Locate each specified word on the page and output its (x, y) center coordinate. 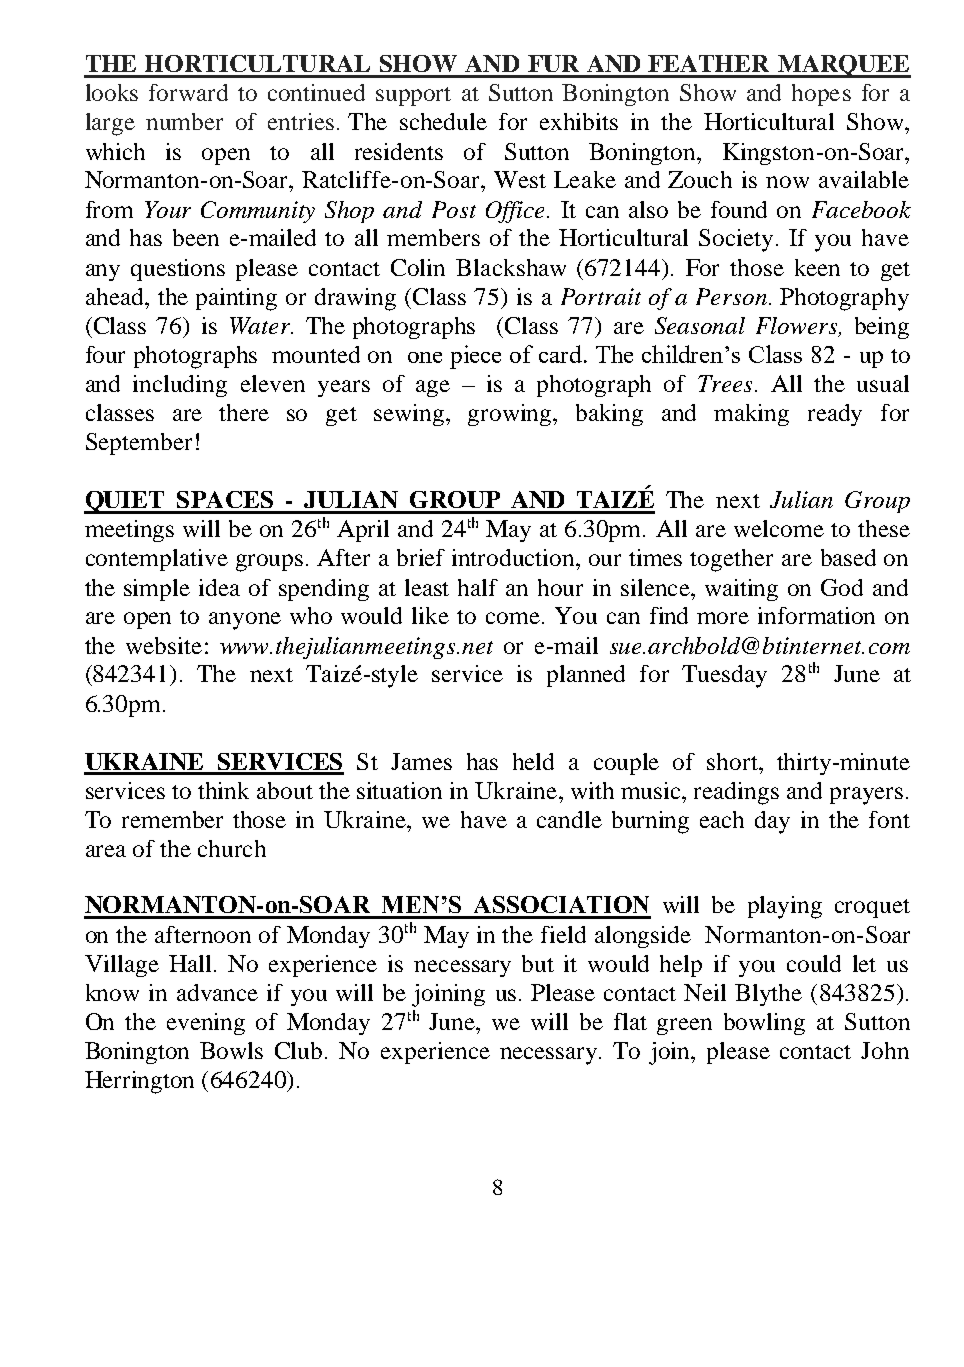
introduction (514, 557)
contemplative (157, 560)
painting (236, 299)
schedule (443, 121)
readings (736, 793)
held (533, 761)
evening (206, 1024)
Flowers (798, 327)
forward (188, 92)
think (223, 790)
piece (475, 357)
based (848, 557)
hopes (821, 95)
